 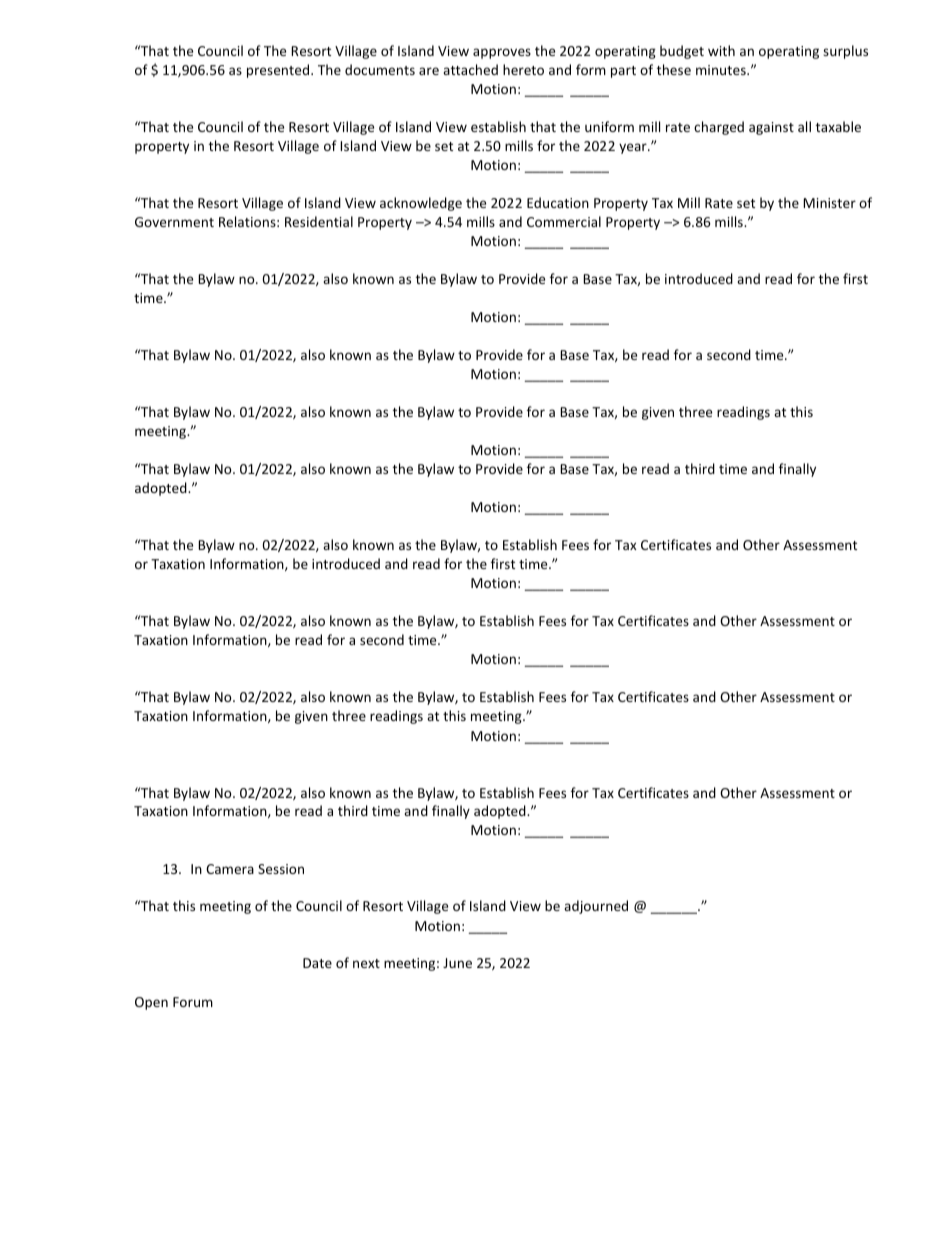 What do you see at coordinates (174, 222) in the screenshot?
I see `Government` at bounding box center [174, 222].
